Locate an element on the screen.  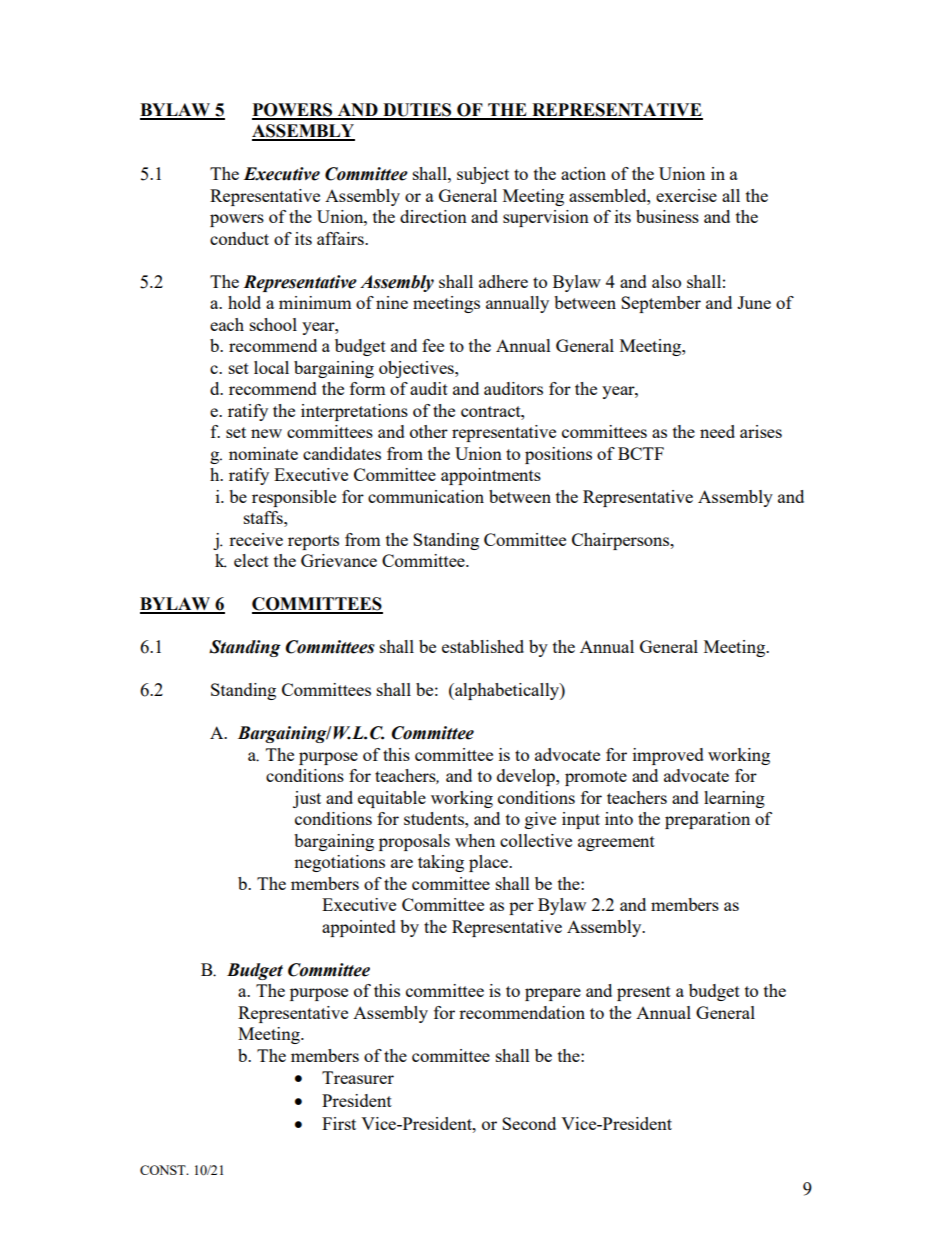
Second is located at coordinates (529, 1123).
